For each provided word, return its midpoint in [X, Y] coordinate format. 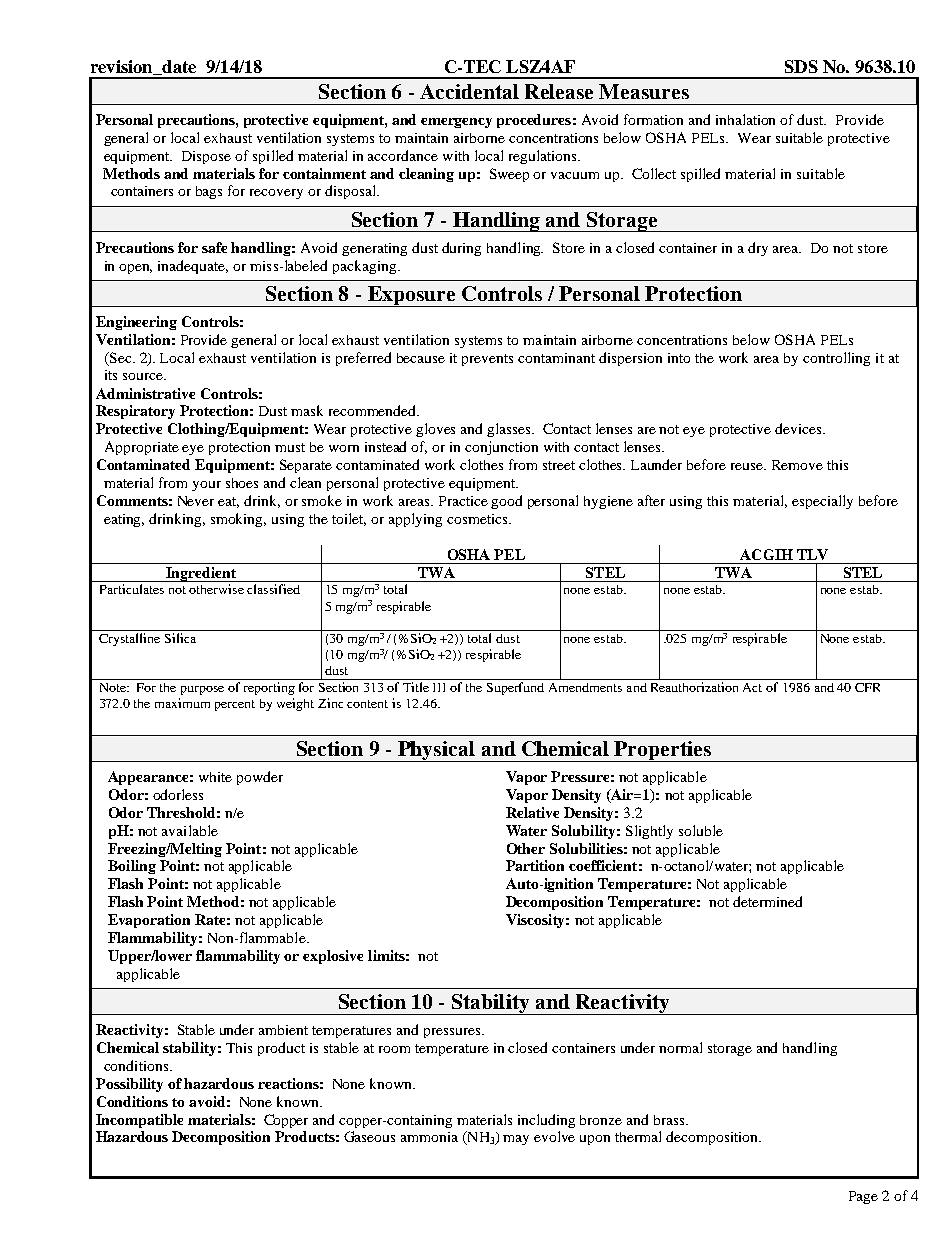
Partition [535, 865]
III [439, 687]
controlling [836, 359]
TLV [812, 554]
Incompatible [139, 1121]
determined [767, 901]
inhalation [745, 119]
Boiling [132, 867]
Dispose [206, 157]
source [144, 376]
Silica [180, 638]
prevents [487, 360]
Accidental [469, 91]
